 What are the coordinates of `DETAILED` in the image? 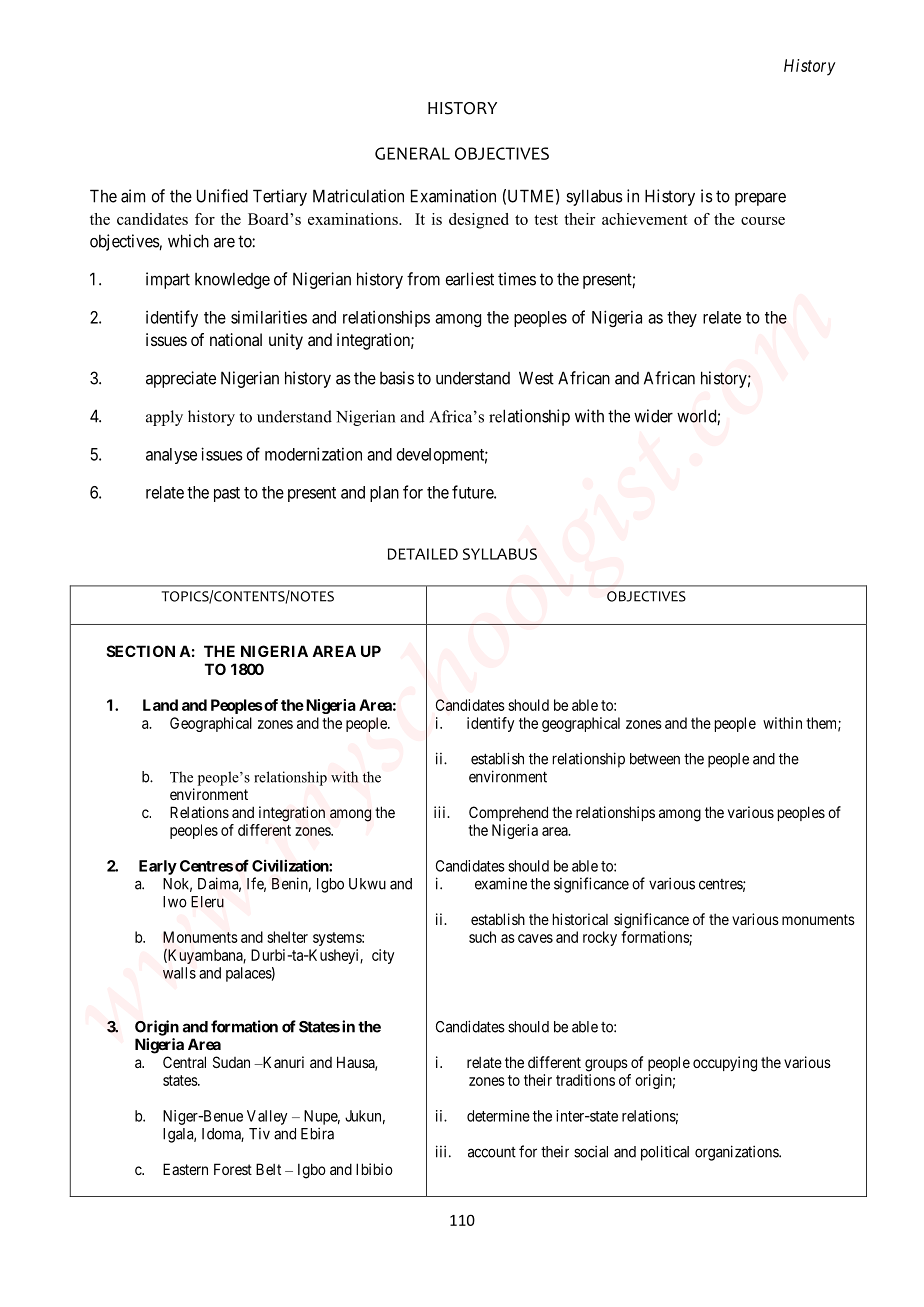 It's located at (423, 554).
